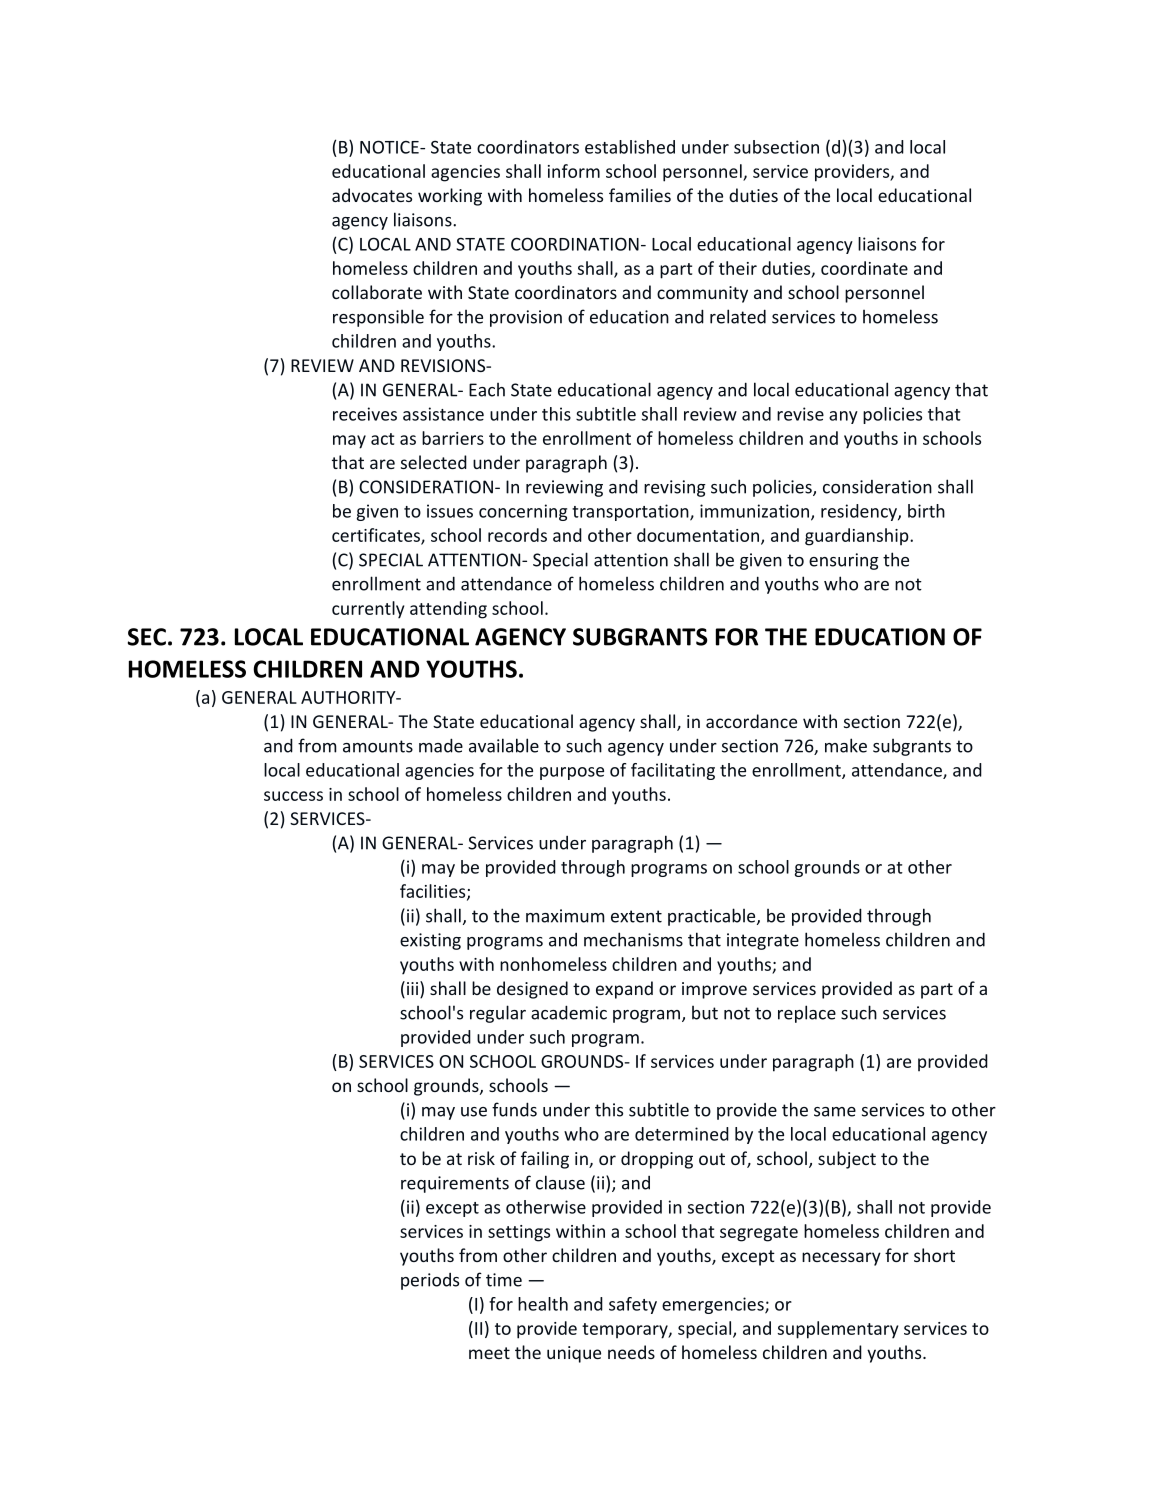 This screenshot has width=1159, height=1500. I want to click on families, so click(640, 195).
